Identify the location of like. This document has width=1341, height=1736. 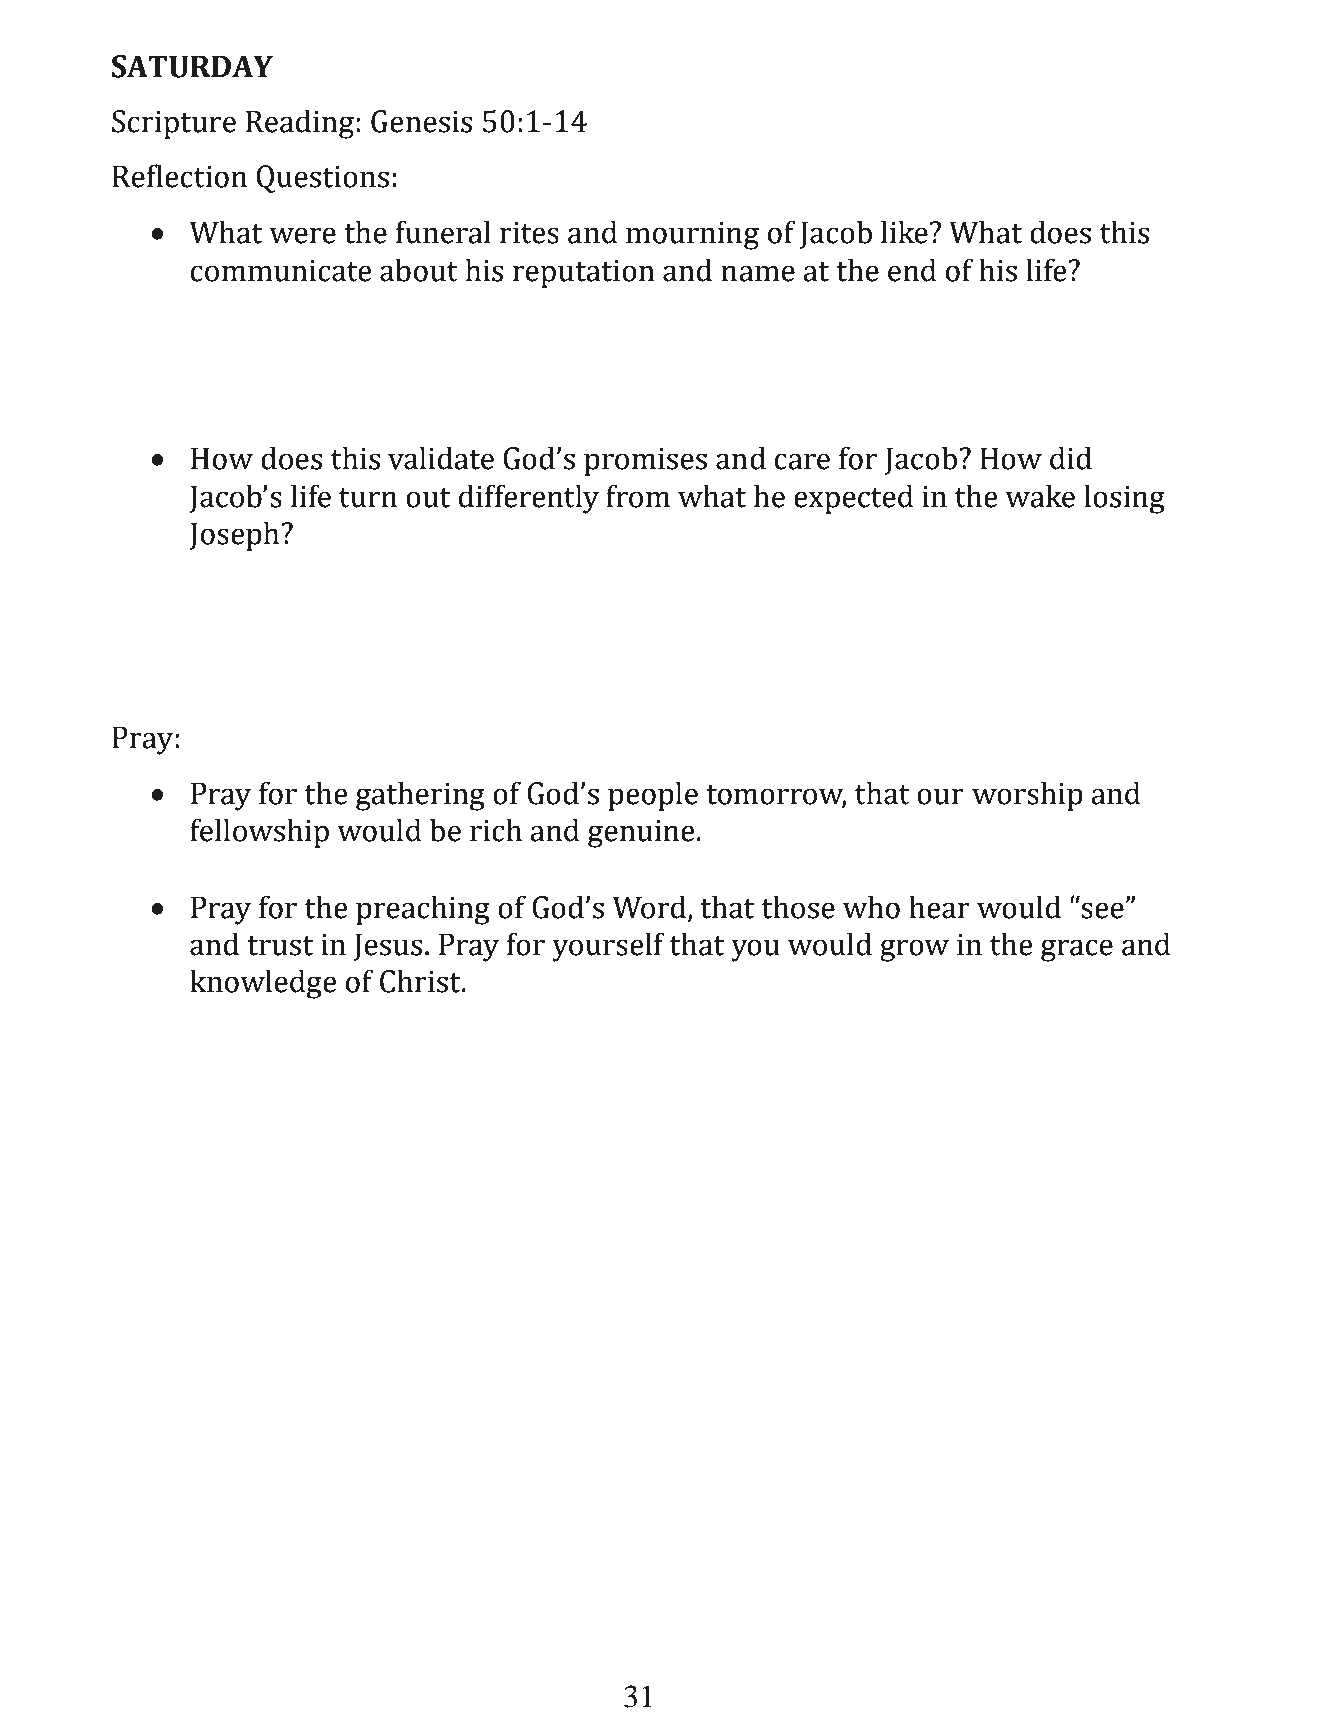
(904, 232).
